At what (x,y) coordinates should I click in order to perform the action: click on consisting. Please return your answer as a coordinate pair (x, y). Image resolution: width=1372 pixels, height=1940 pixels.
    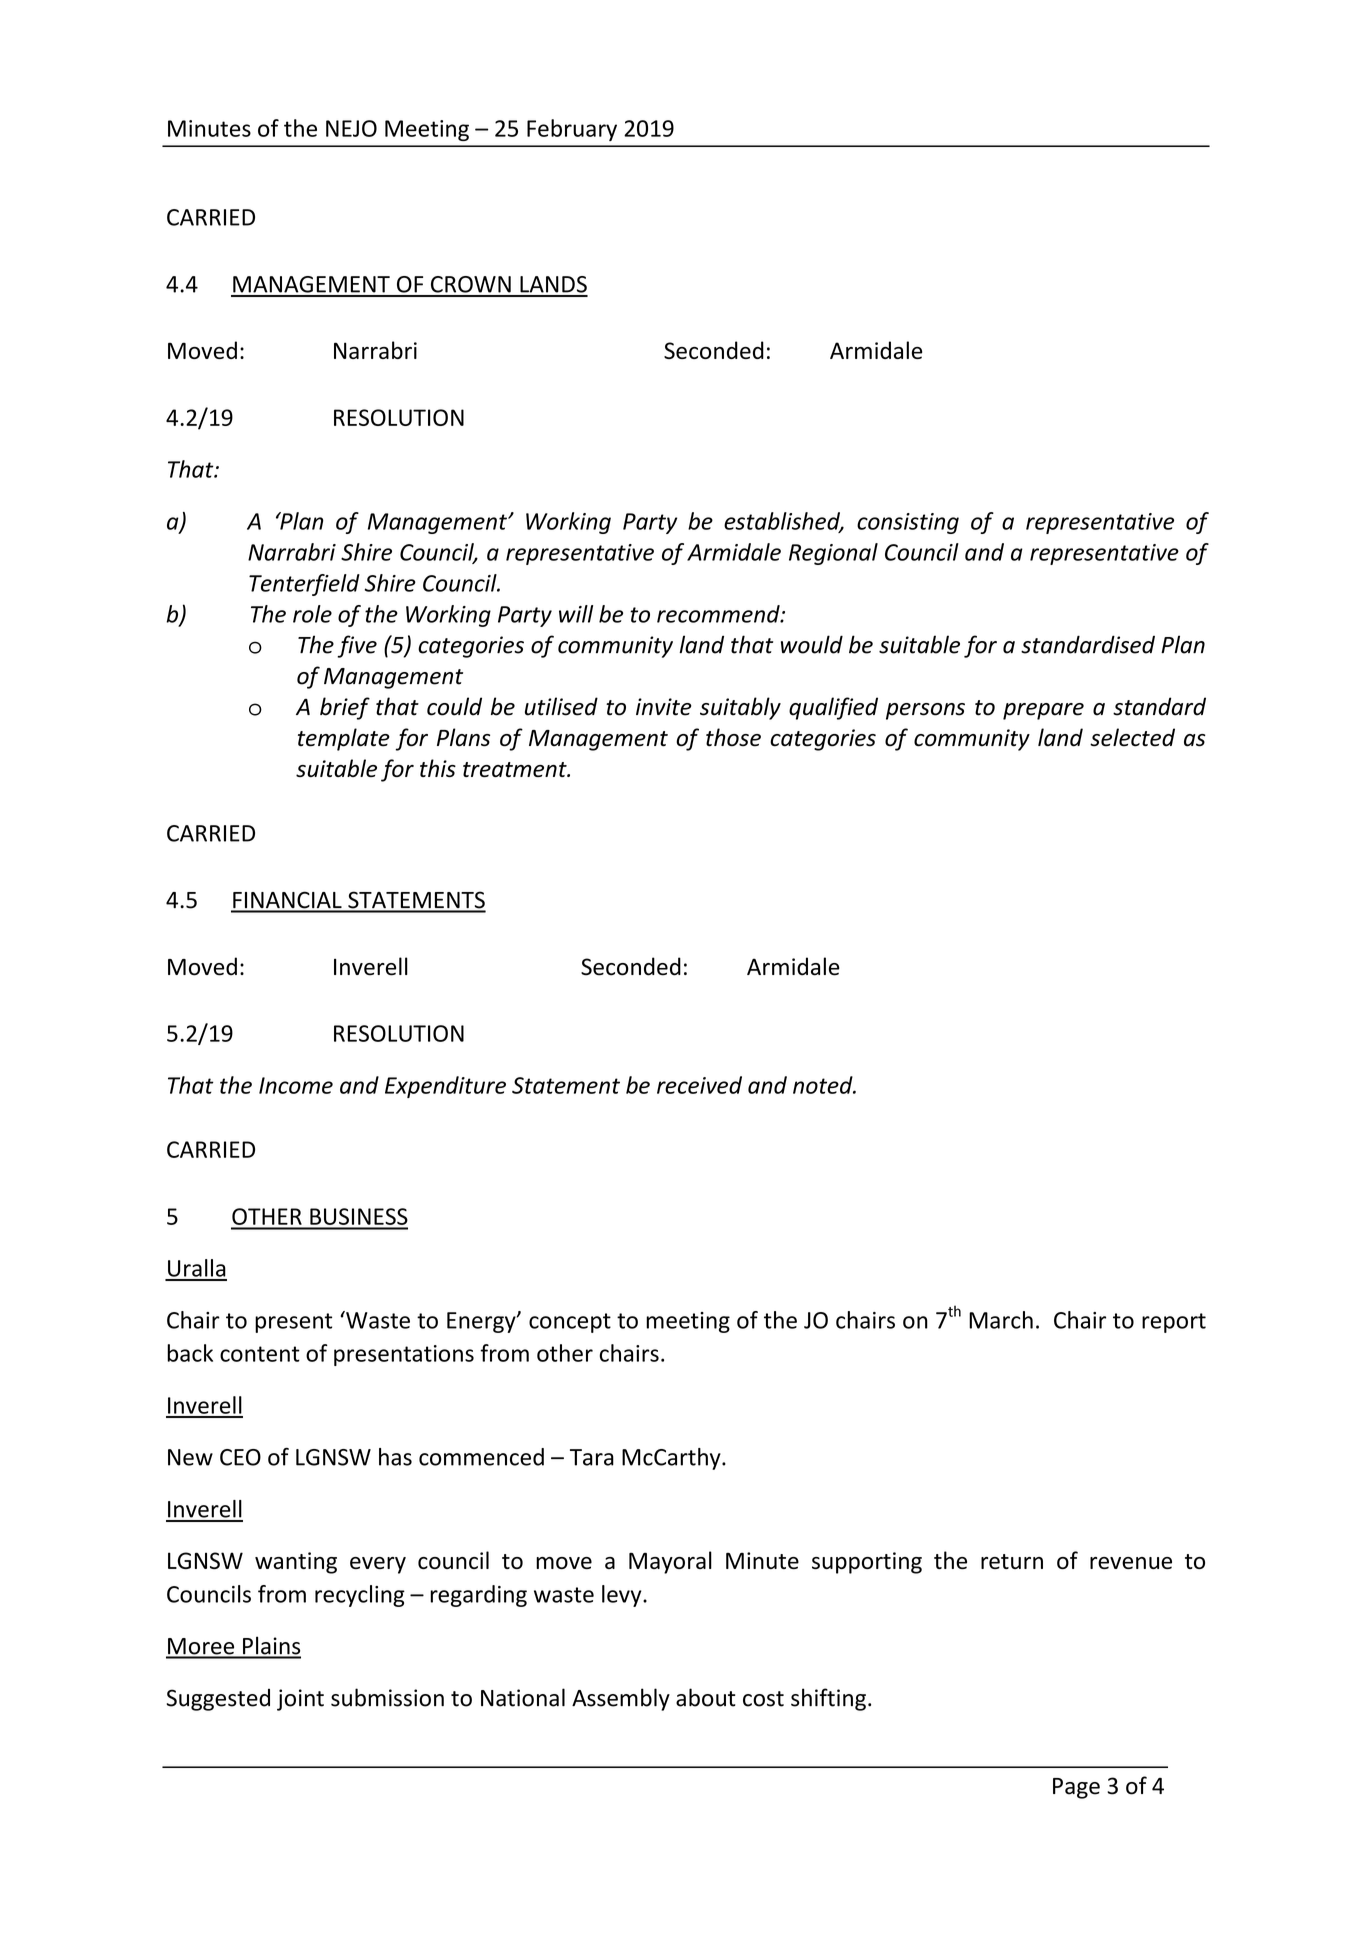
    Looking at the image, I should click on (908, 523).
